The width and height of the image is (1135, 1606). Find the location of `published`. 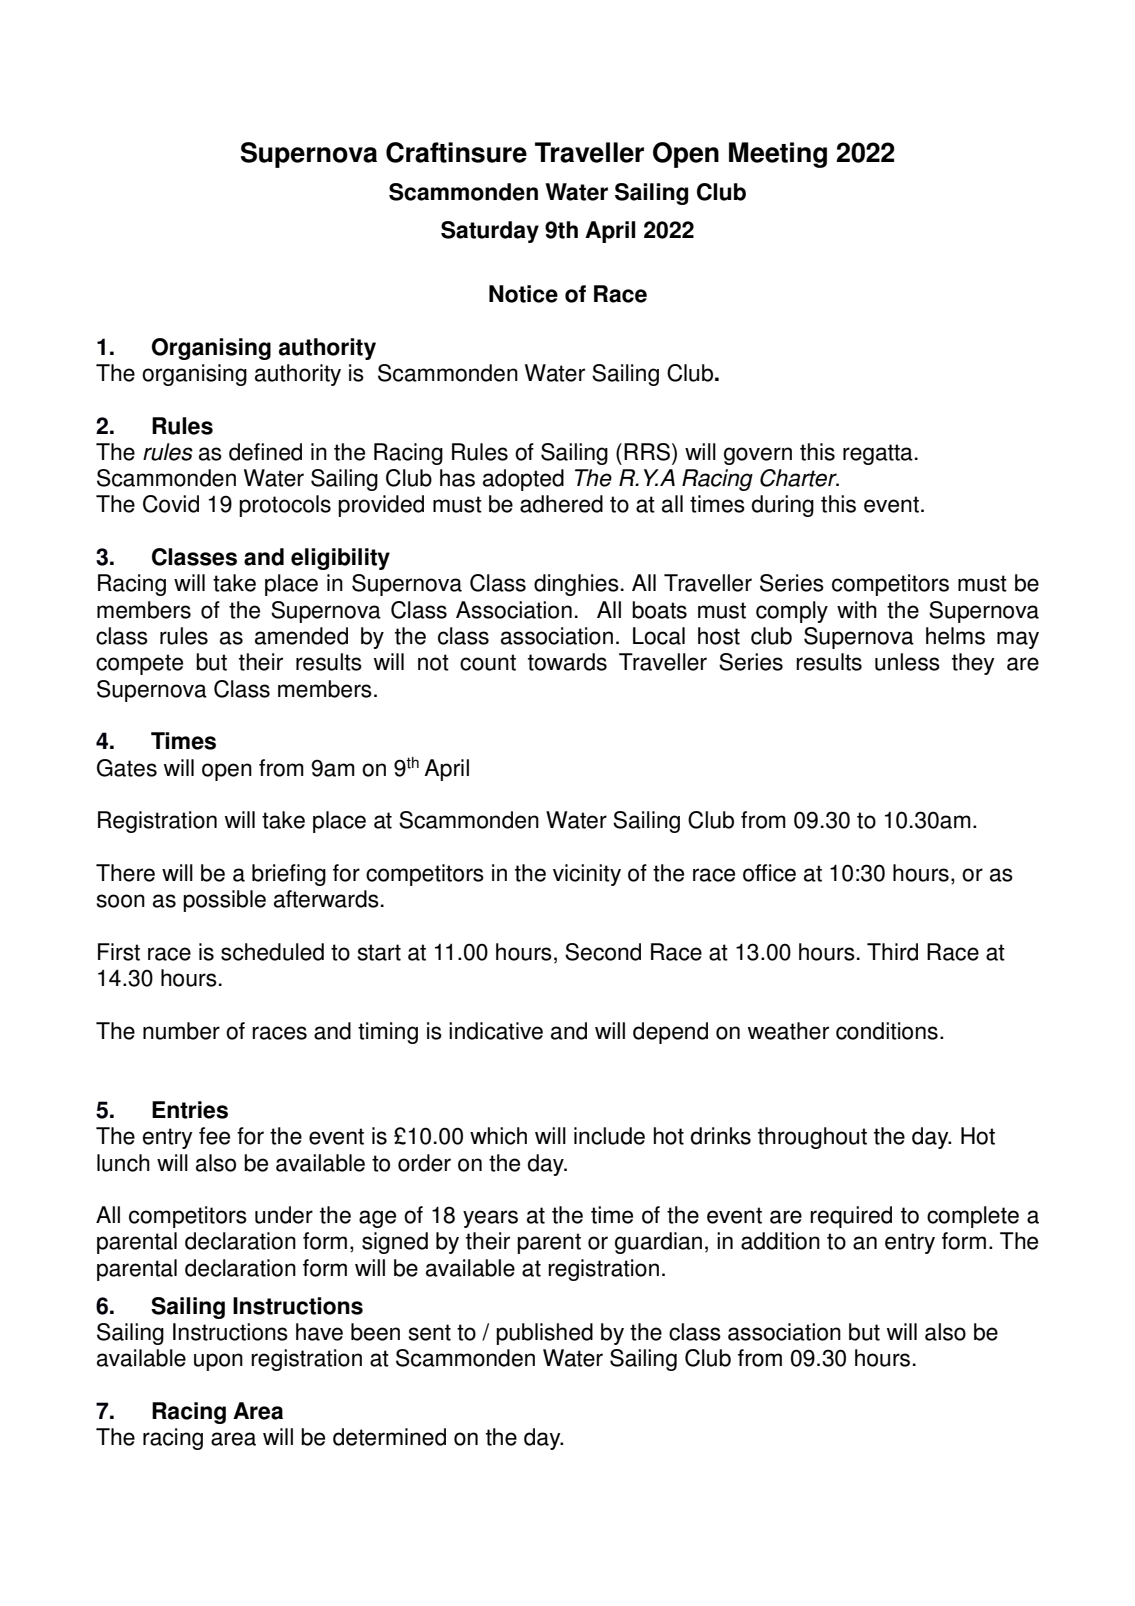

published is located at coordinates (544, 1334).
